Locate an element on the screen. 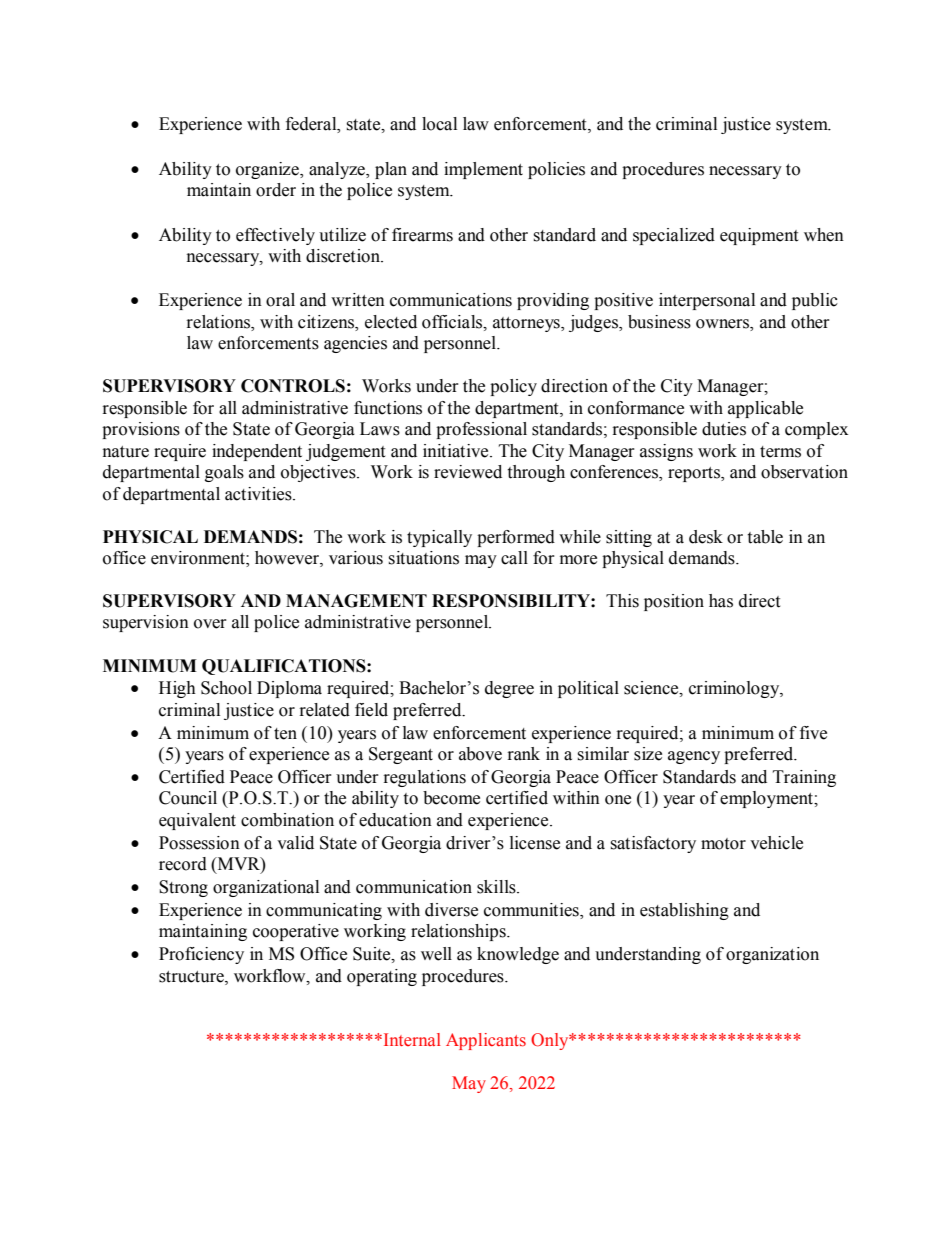  professional is located at coordinates (481, 430).
